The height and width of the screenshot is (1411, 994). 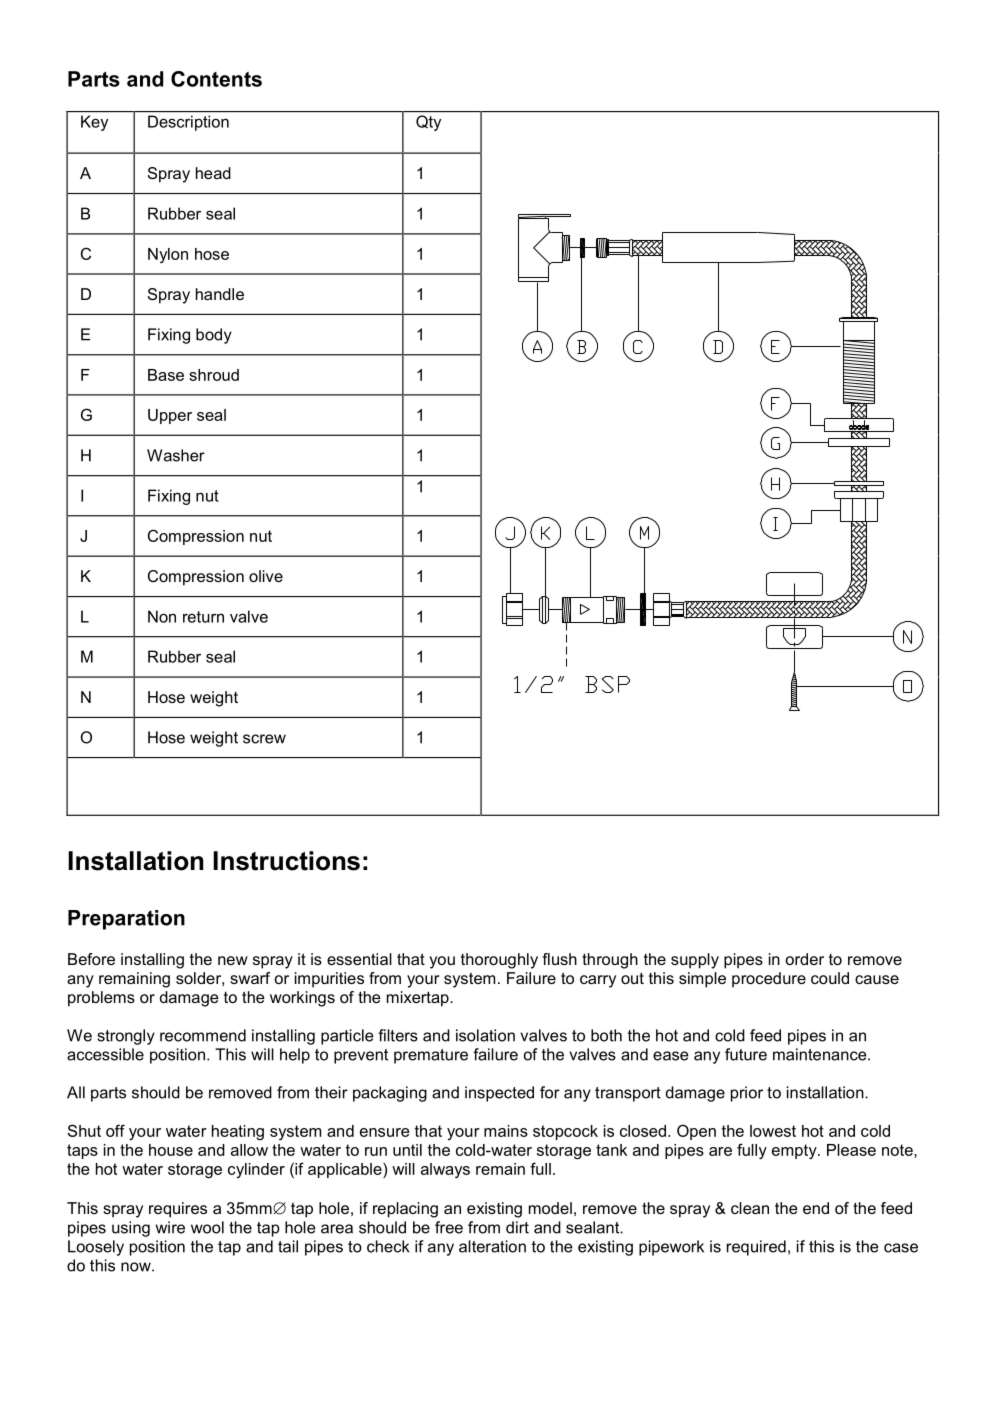 I want to click on Non, so click(x=162, y=616).
